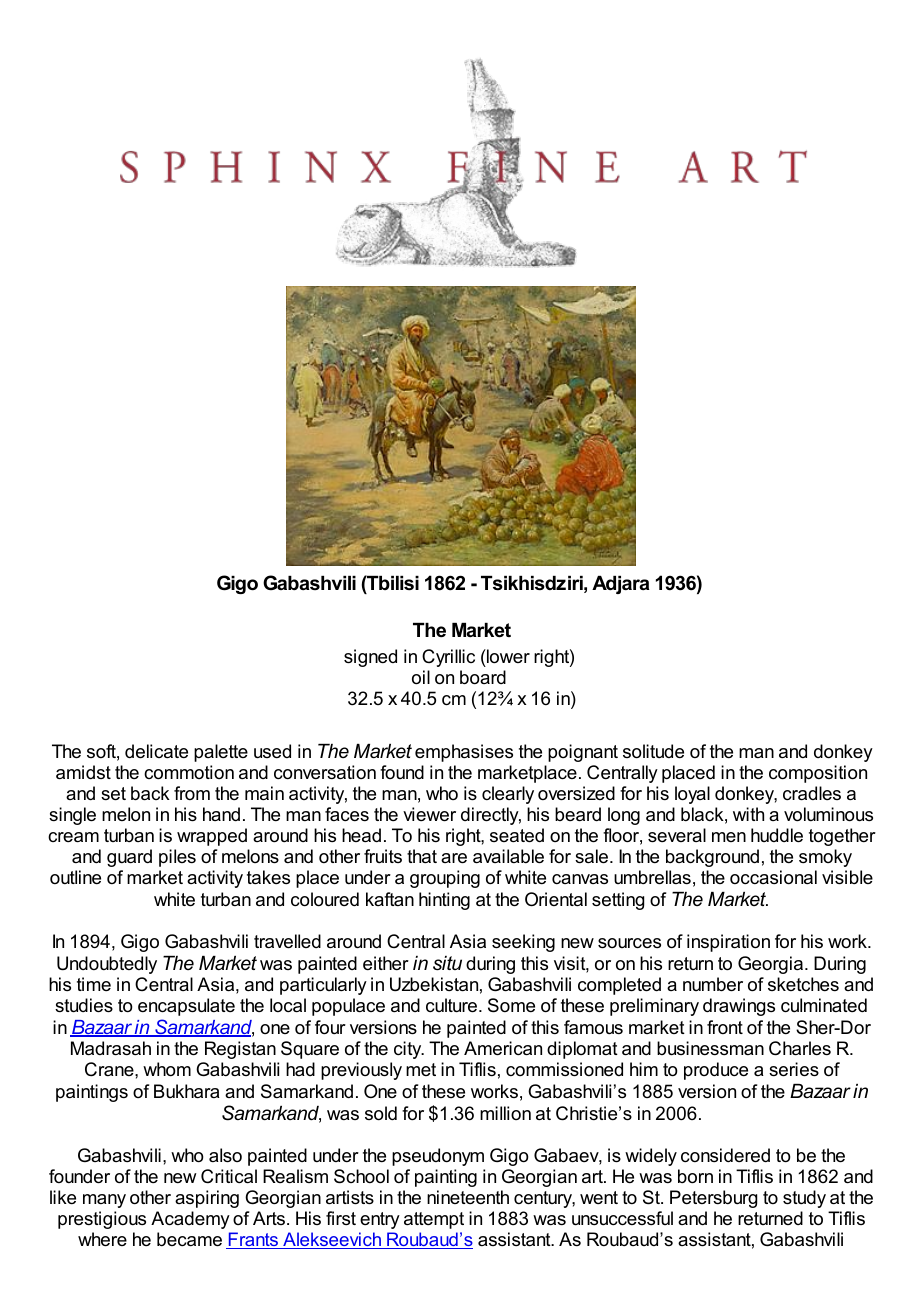 The width and height of the screenshot is (924, 1308). I want to click on Undoubtedly, so click(107, 965).
